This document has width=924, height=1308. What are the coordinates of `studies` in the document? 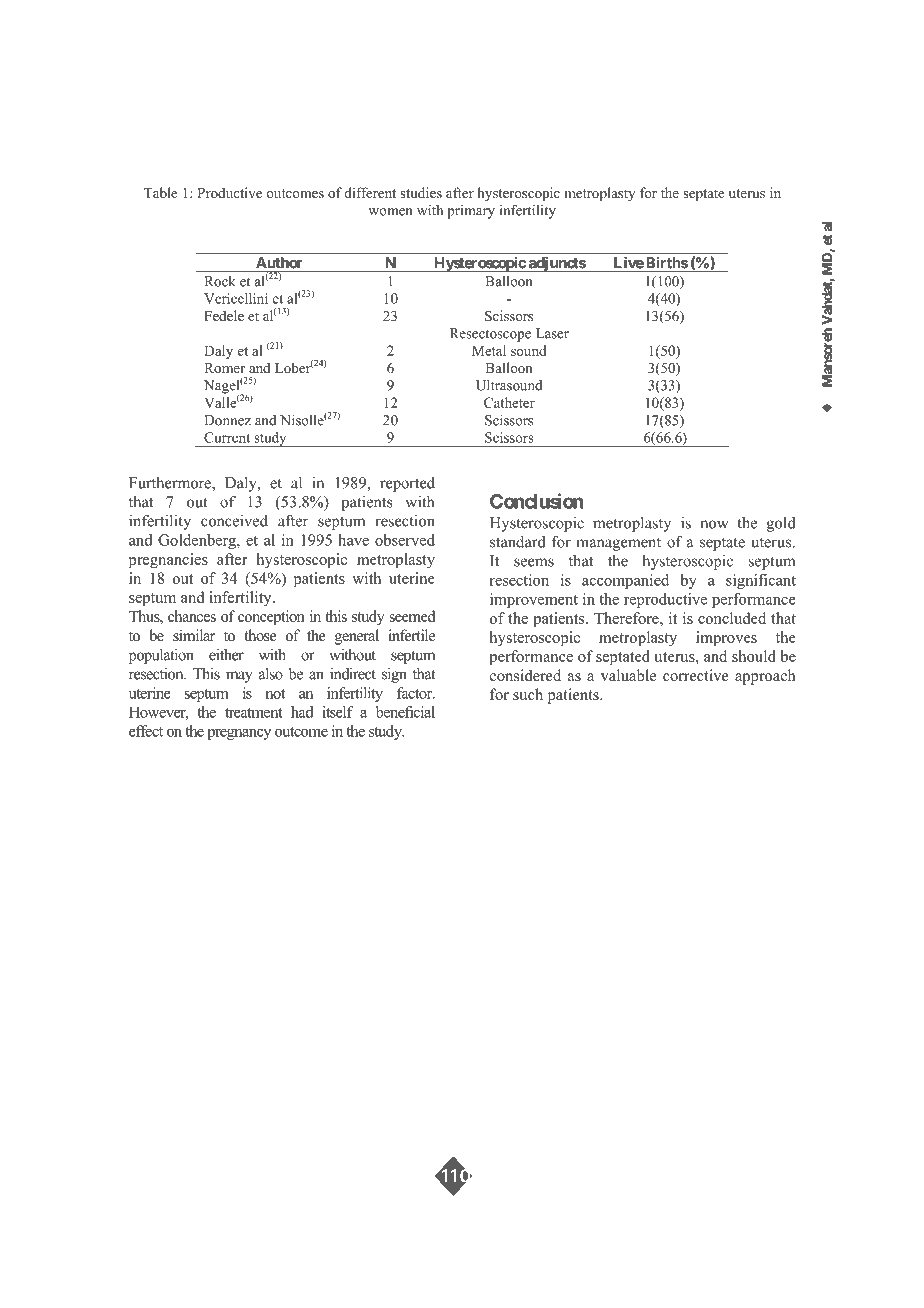 It's located at (421, 192).
